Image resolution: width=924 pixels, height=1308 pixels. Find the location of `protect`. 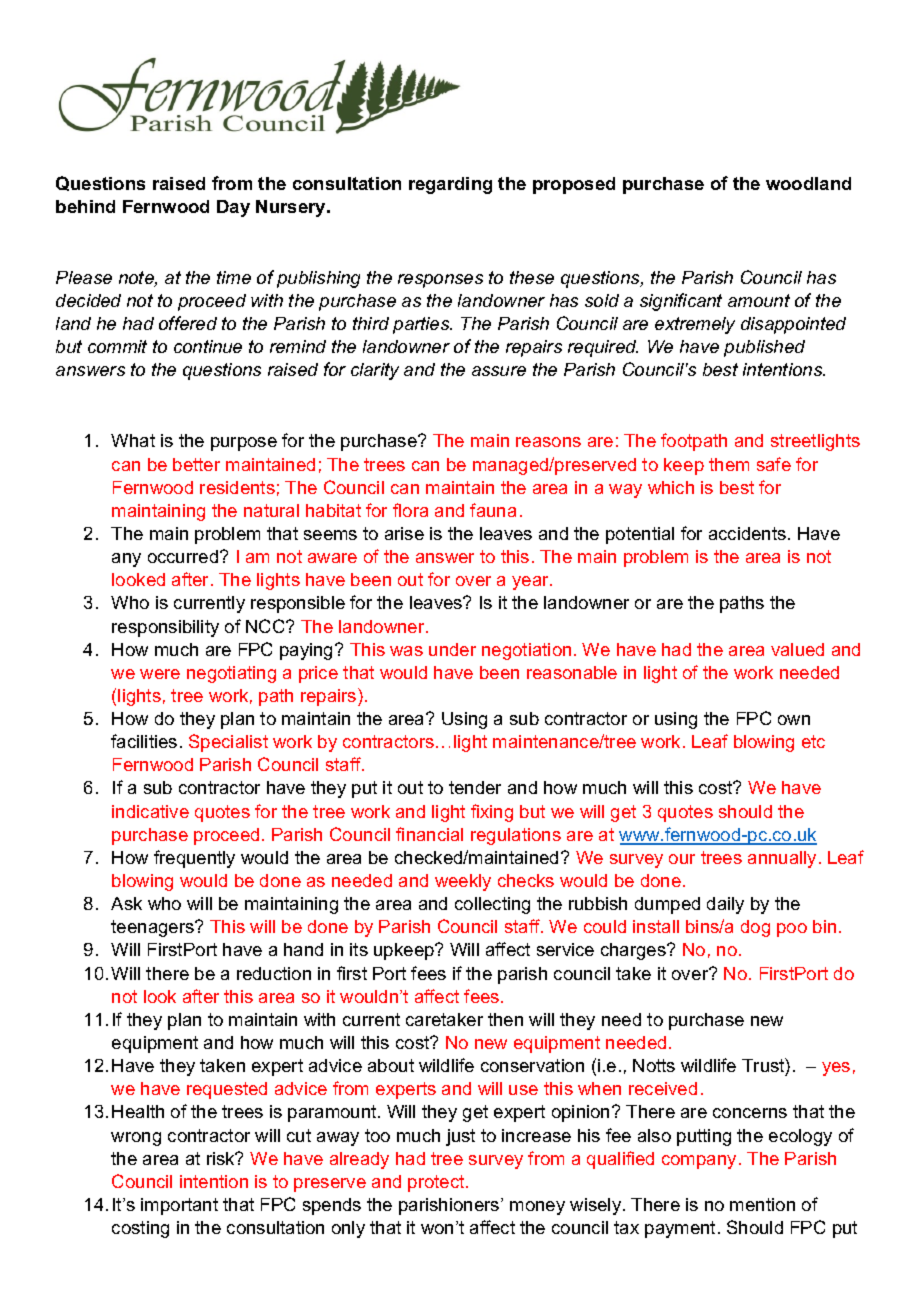

protect is located at coordinates (437, 1183).
